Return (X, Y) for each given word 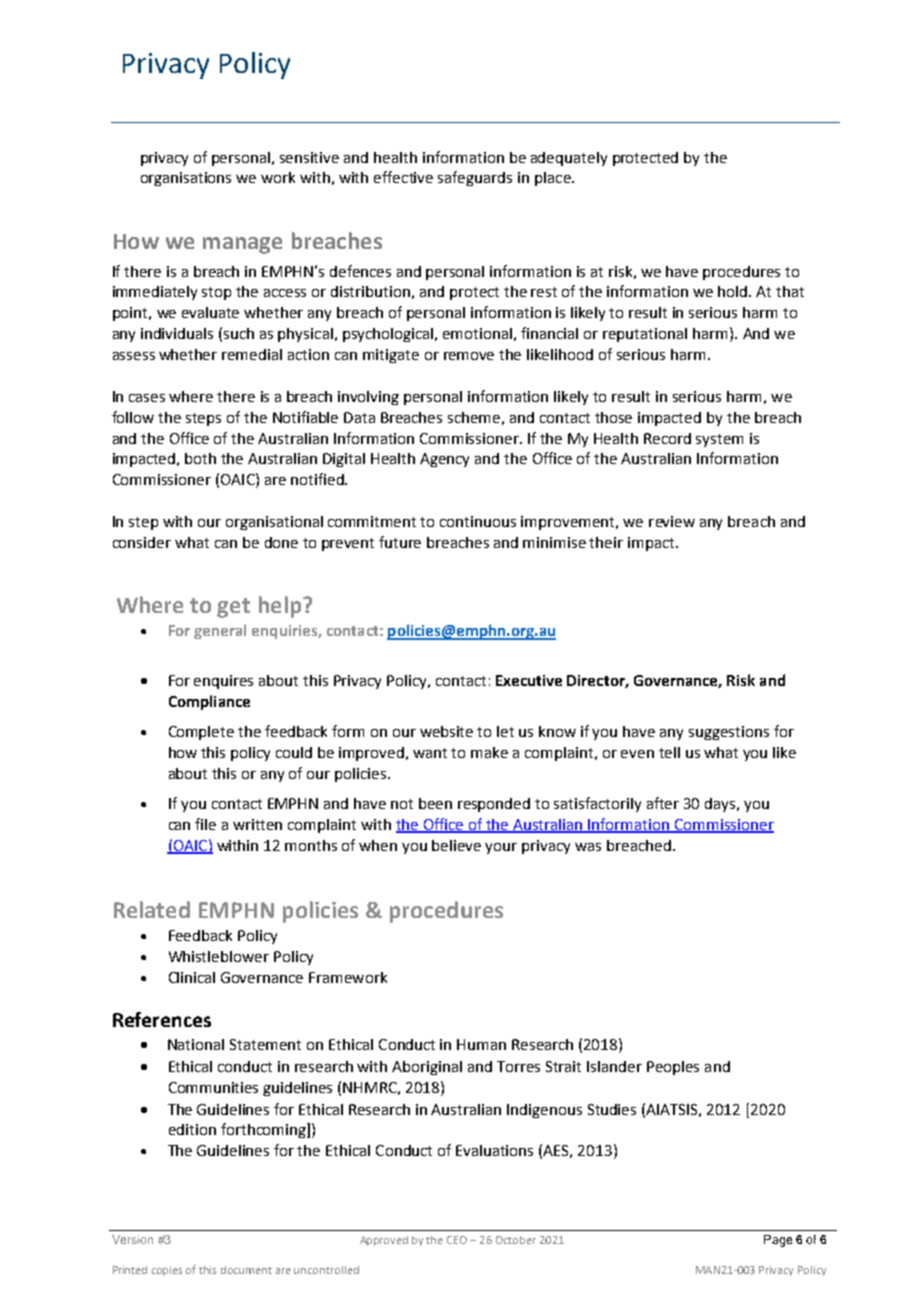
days (721, 805)
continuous (478, 521)
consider (142, 542)
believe (456, 845)
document (246, 1270)
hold (734, 291)
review (672, 521)
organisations (186, 179)
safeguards (475, 178)
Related (152, 909)
